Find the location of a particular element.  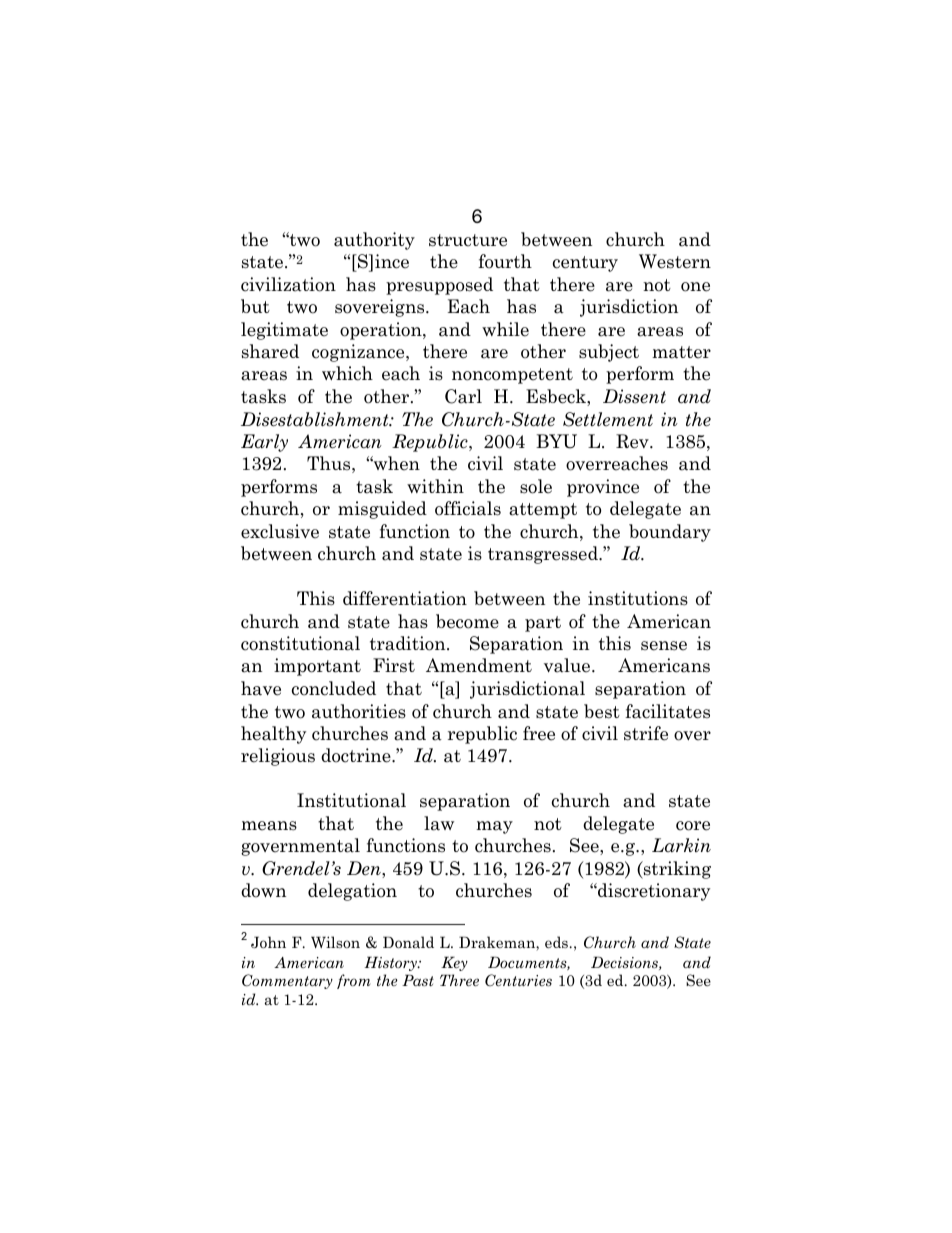

authority is located at coordinates (374, 241).
